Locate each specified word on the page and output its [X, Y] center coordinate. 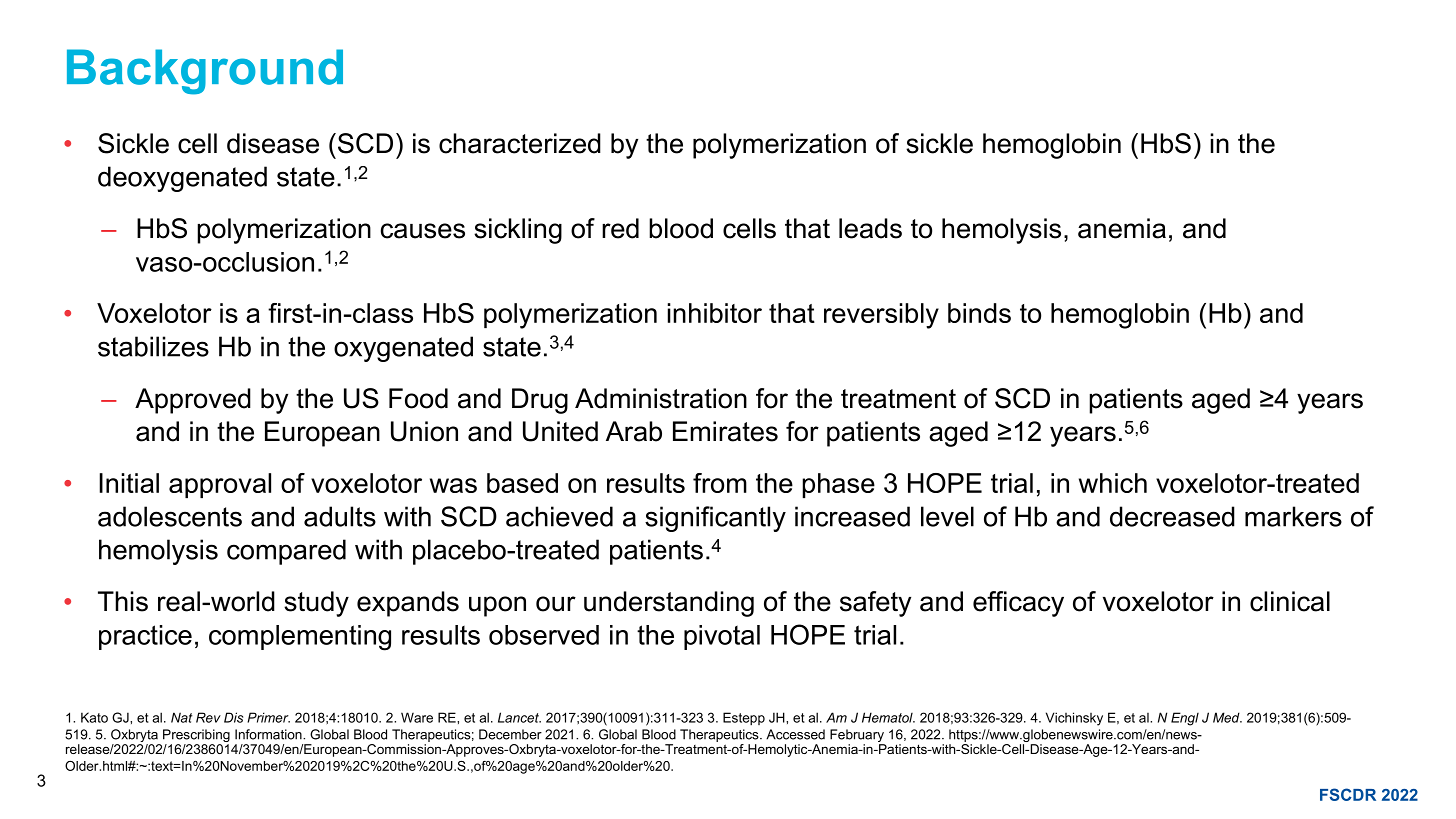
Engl [1185, 719]
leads [870, 228]
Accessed [795, 734]
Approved [193, 401]
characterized [520, 143]
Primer [268, 717]
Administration [661, 398]
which [1113, 483]
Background [205, 72]
